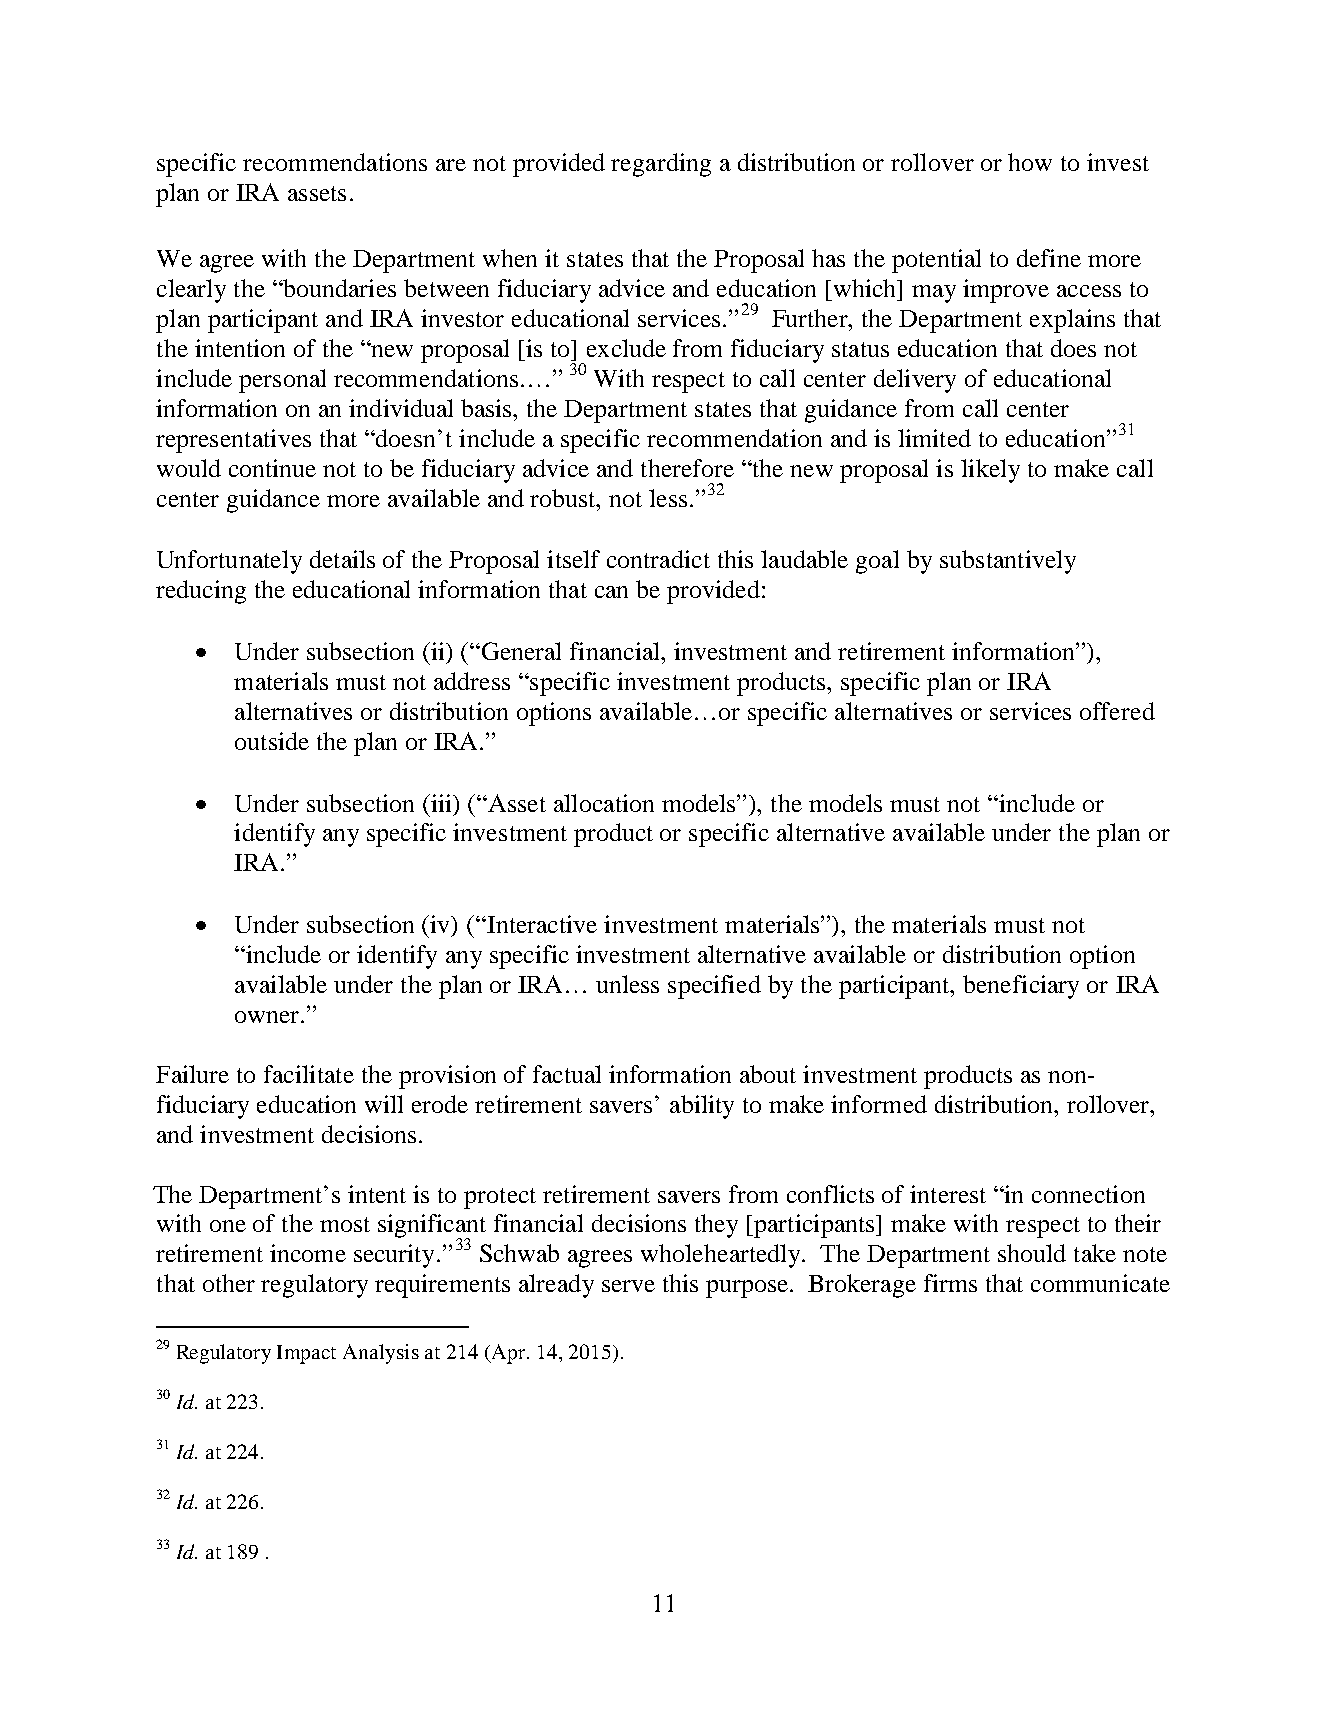 This image has height=1719, width=1328. Describe the element at coordinates (661, 165) in the image. I see `regarding` at that location.
